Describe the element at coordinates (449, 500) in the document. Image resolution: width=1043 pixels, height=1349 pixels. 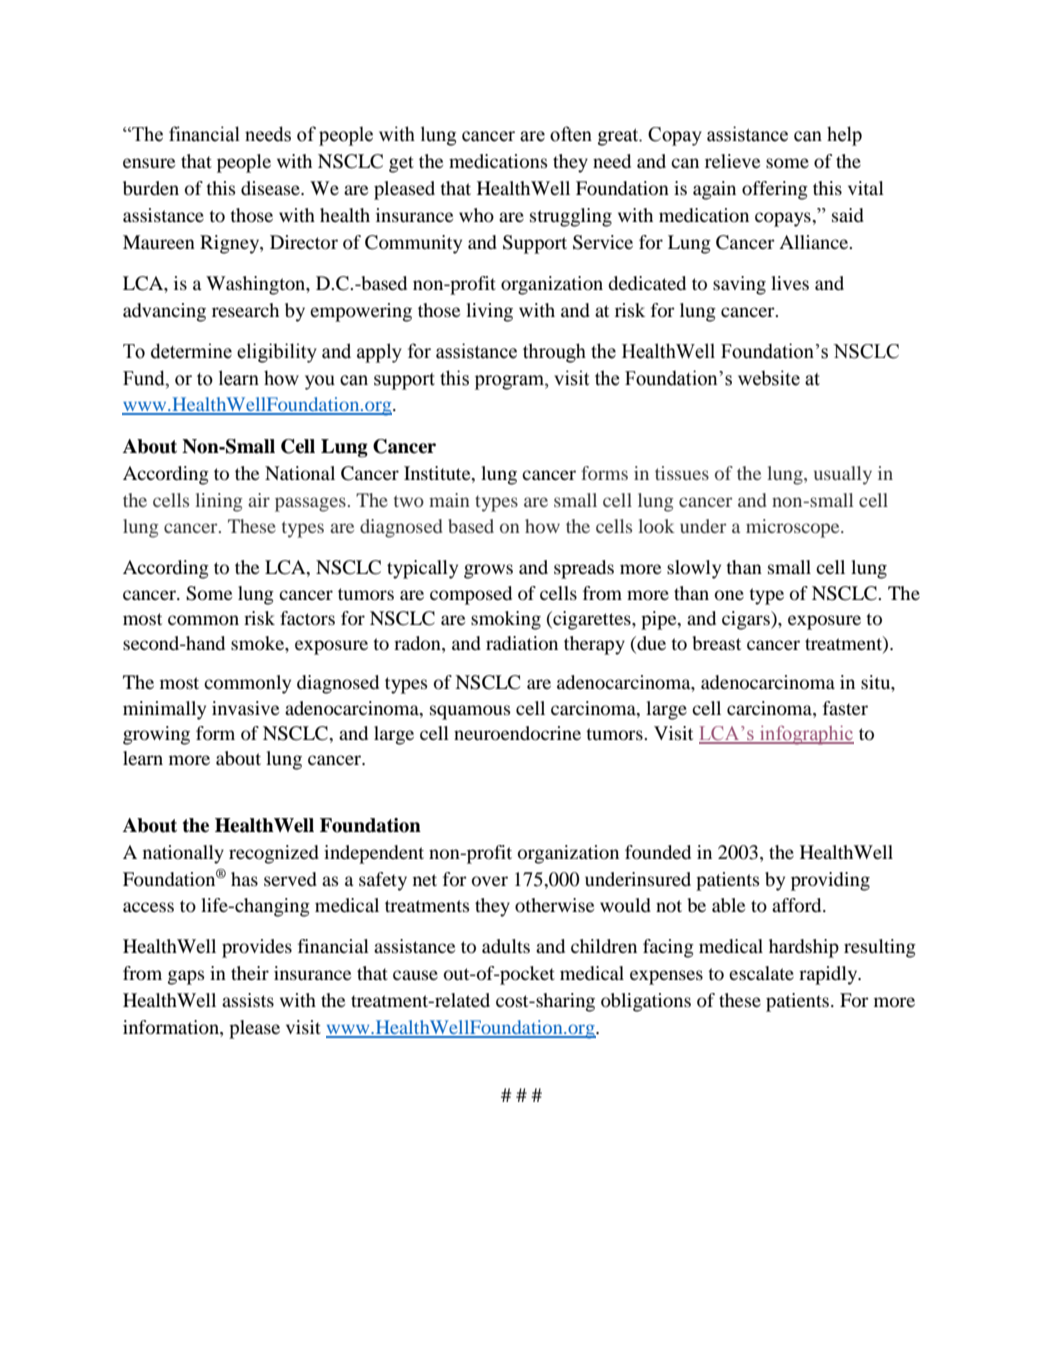
I see `main` at that location.
